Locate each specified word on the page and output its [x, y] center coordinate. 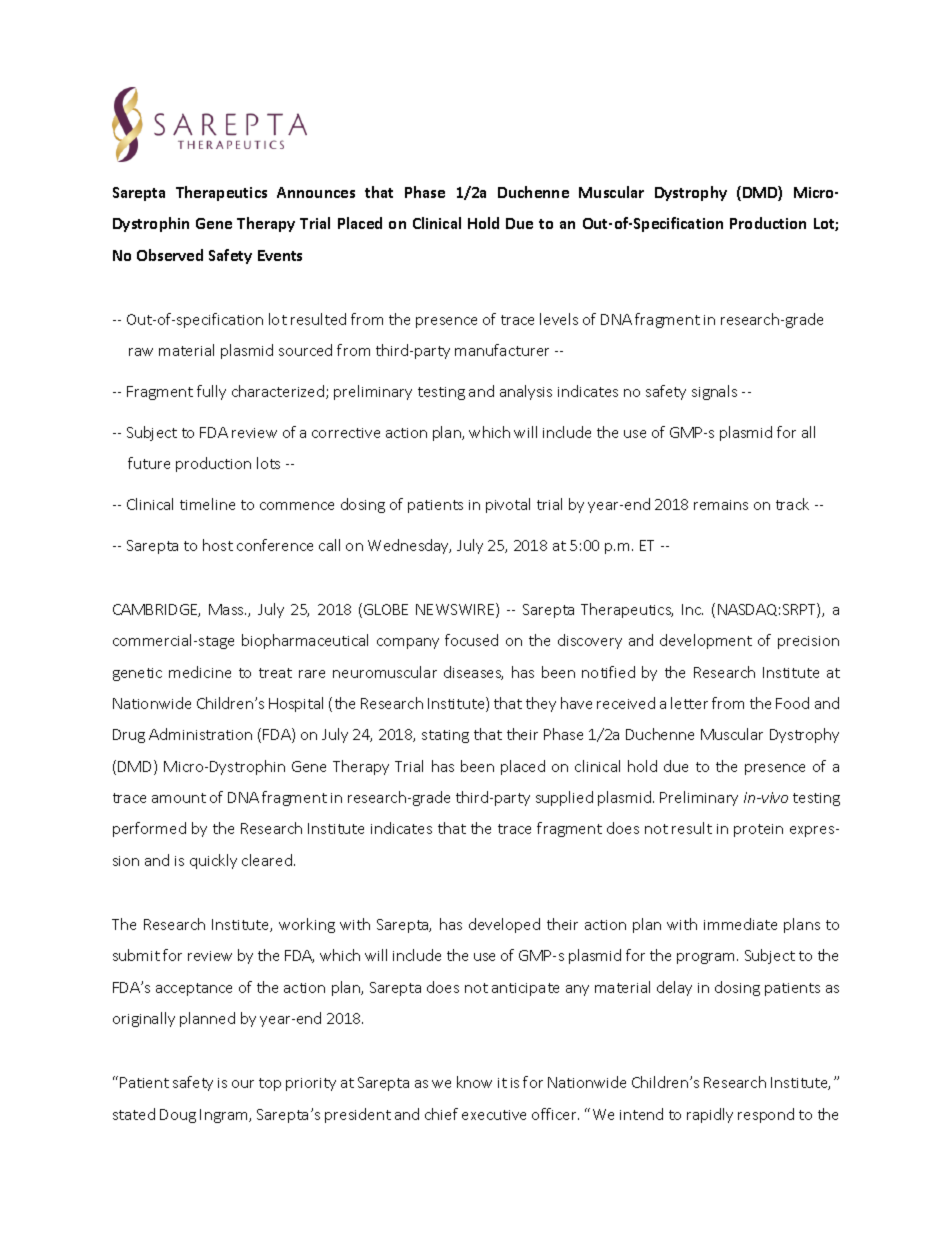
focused [471, 640]
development [706, 641]
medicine [200, 672]
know [474, 1082]
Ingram [225, 1116]
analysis [526, 392]
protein [758, 830]
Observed [170, 255]
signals [714, 392]
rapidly [710, 1115]
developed [504, 925]
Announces [316, 192]
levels [559, 319]
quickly [213, 861]
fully [211, 392]
